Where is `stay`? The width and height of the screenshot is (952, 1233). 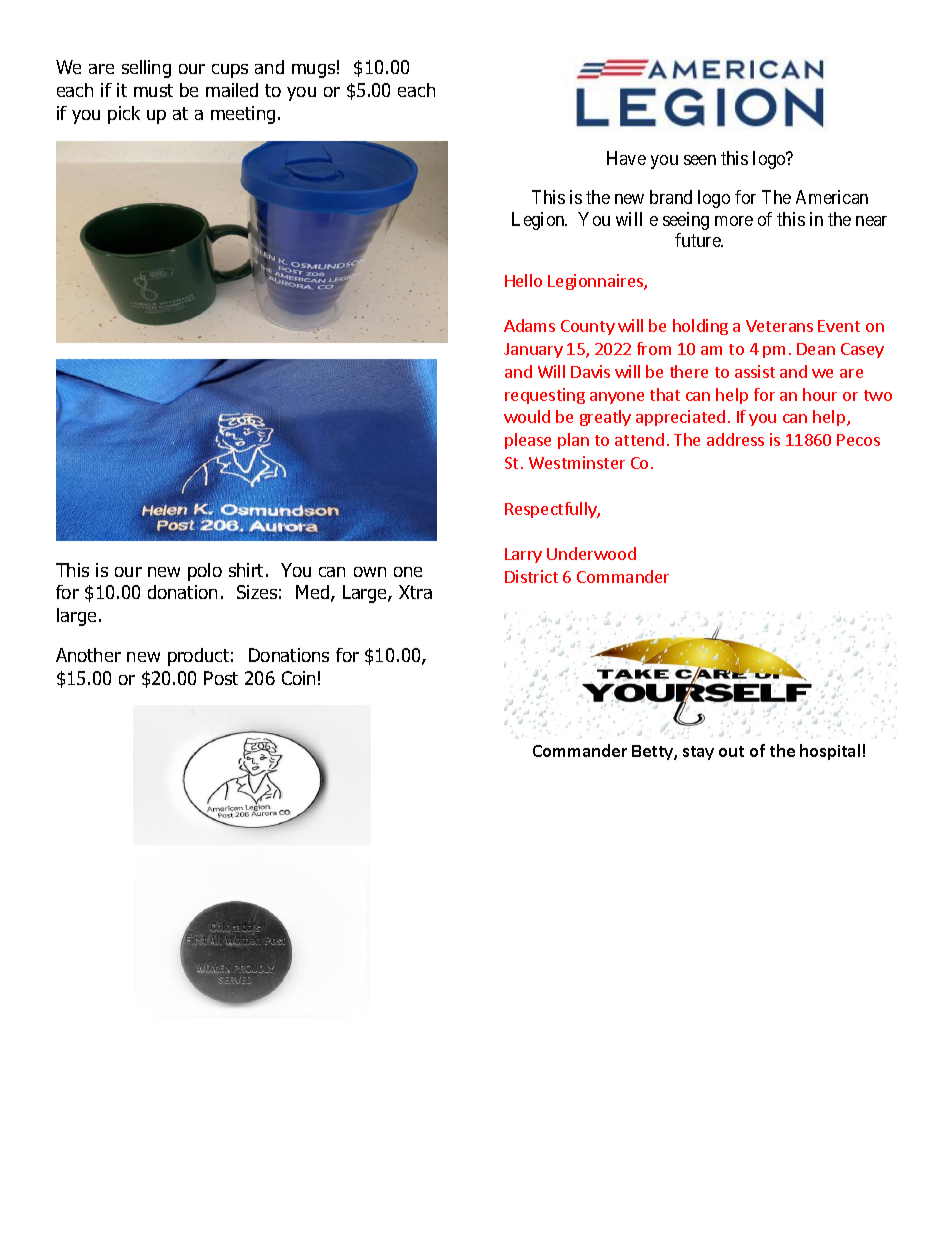
stay is located at coordinates (698, 753).
